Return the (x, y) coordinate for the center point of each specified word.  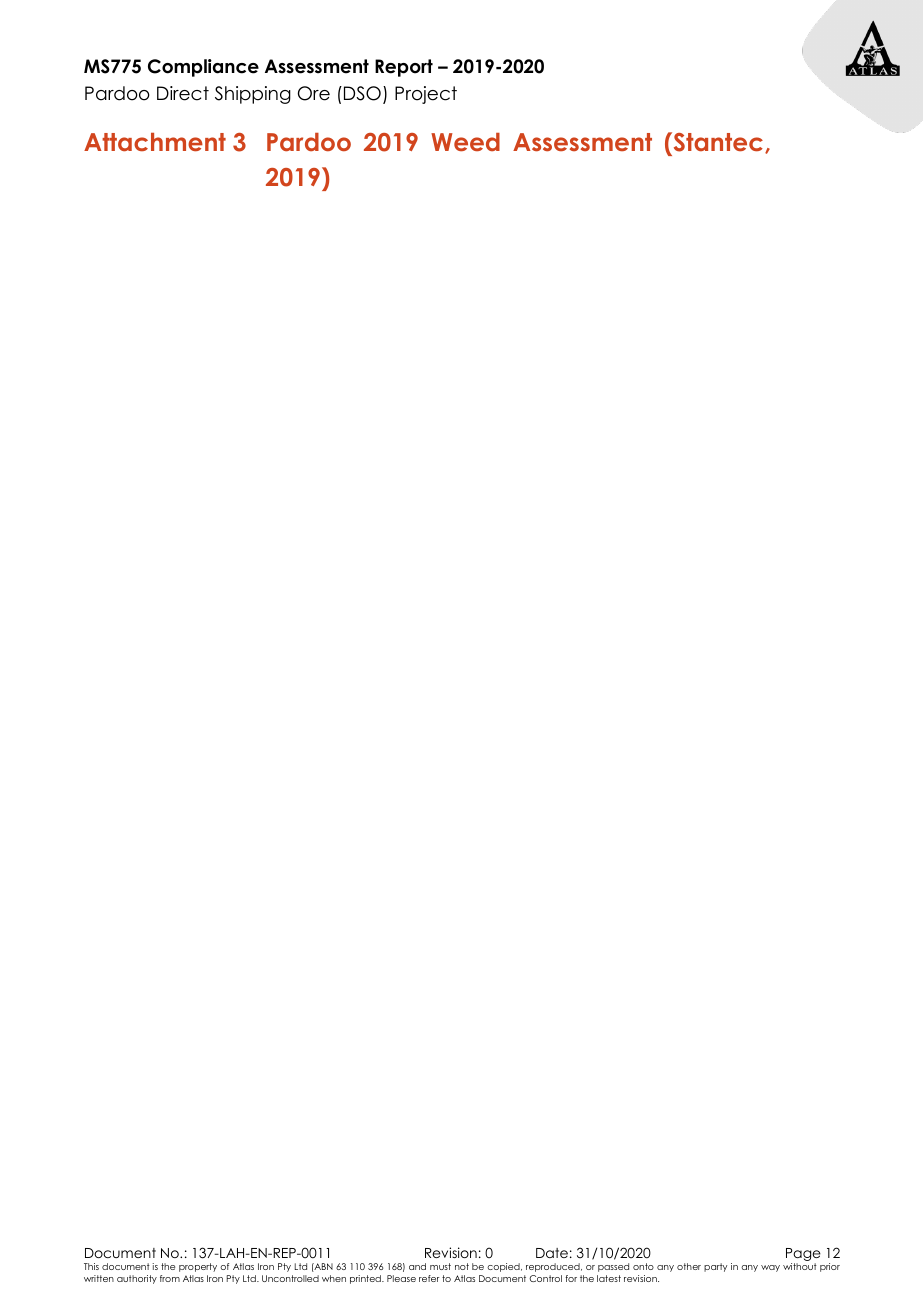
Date (552, 1253)
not (462, 1266)
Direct (183, 93)
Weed (465, 142)
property (198, 1267)
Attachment (155, 142)
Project (426, 95)
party (715, 1267)
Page (803, 1256)
